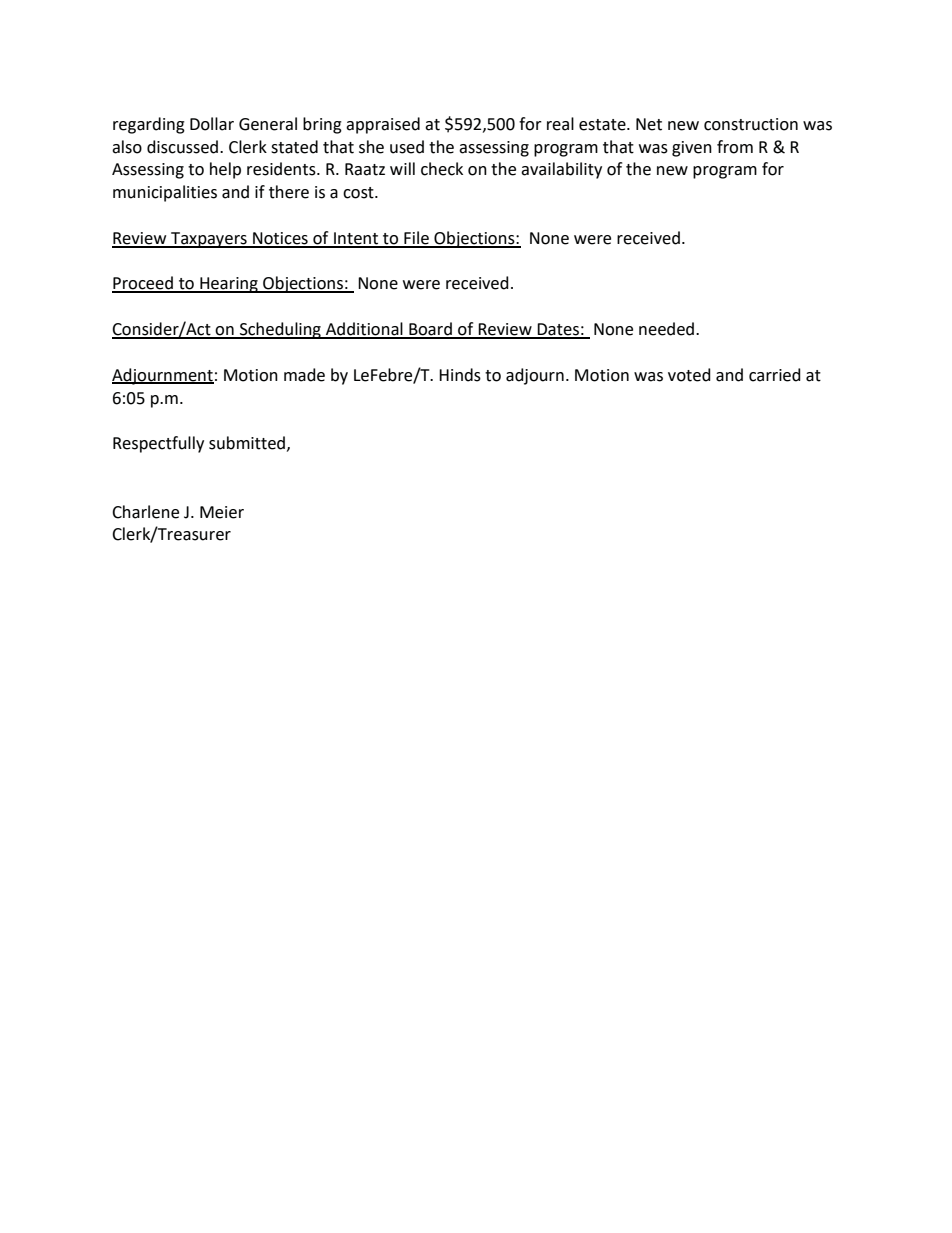 This screenshot has height=1233, width=952. Describe the element at coordinates (212, 124) in the screenshot. I see `Dollar` at that location.
